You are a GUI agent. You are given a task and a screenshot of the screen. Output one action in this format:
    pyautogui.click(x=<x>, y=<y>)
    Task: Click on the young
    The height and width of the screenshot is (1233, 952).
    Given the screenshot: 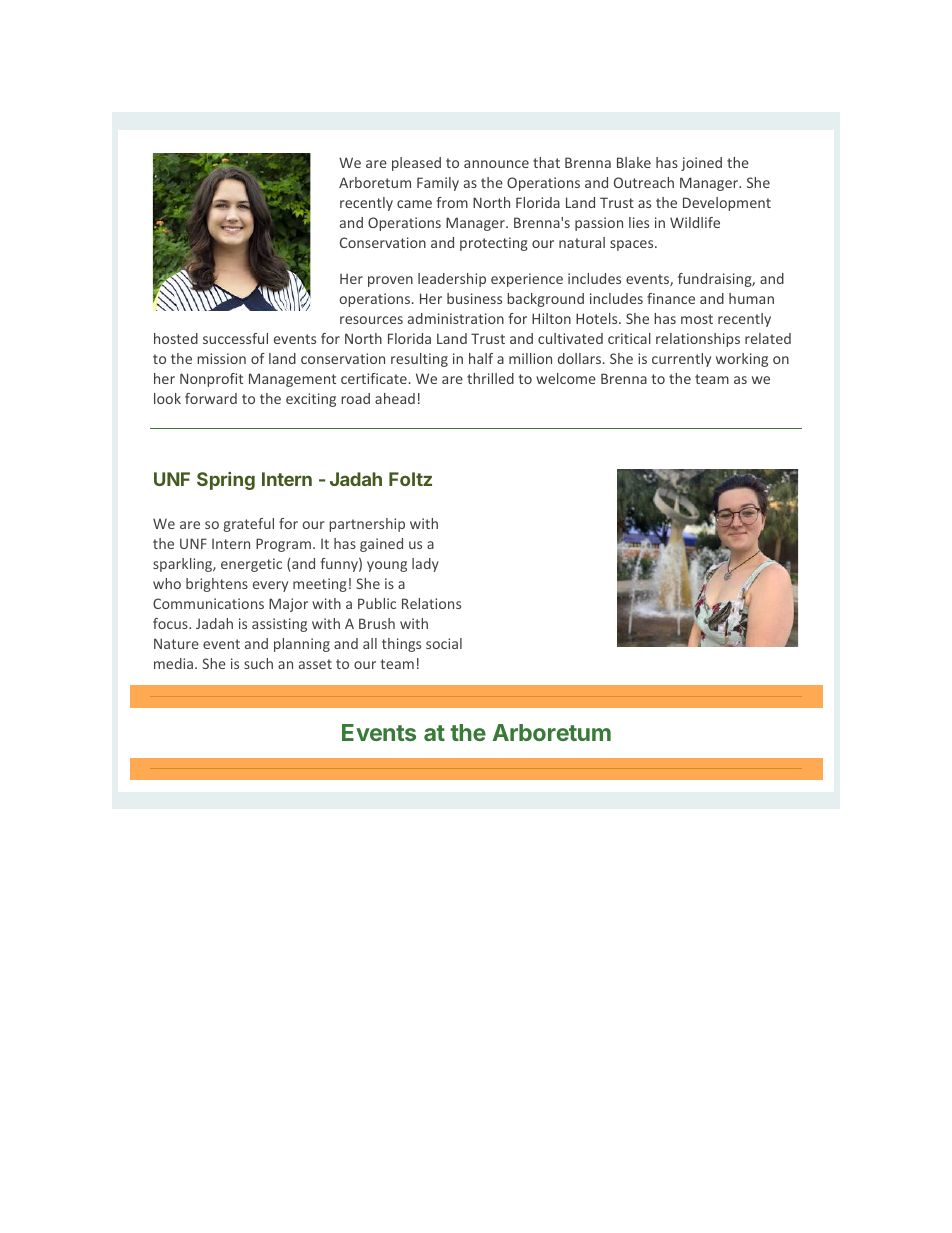 What is the action you would take?
    pyautogui.click(x=387, y=566)
